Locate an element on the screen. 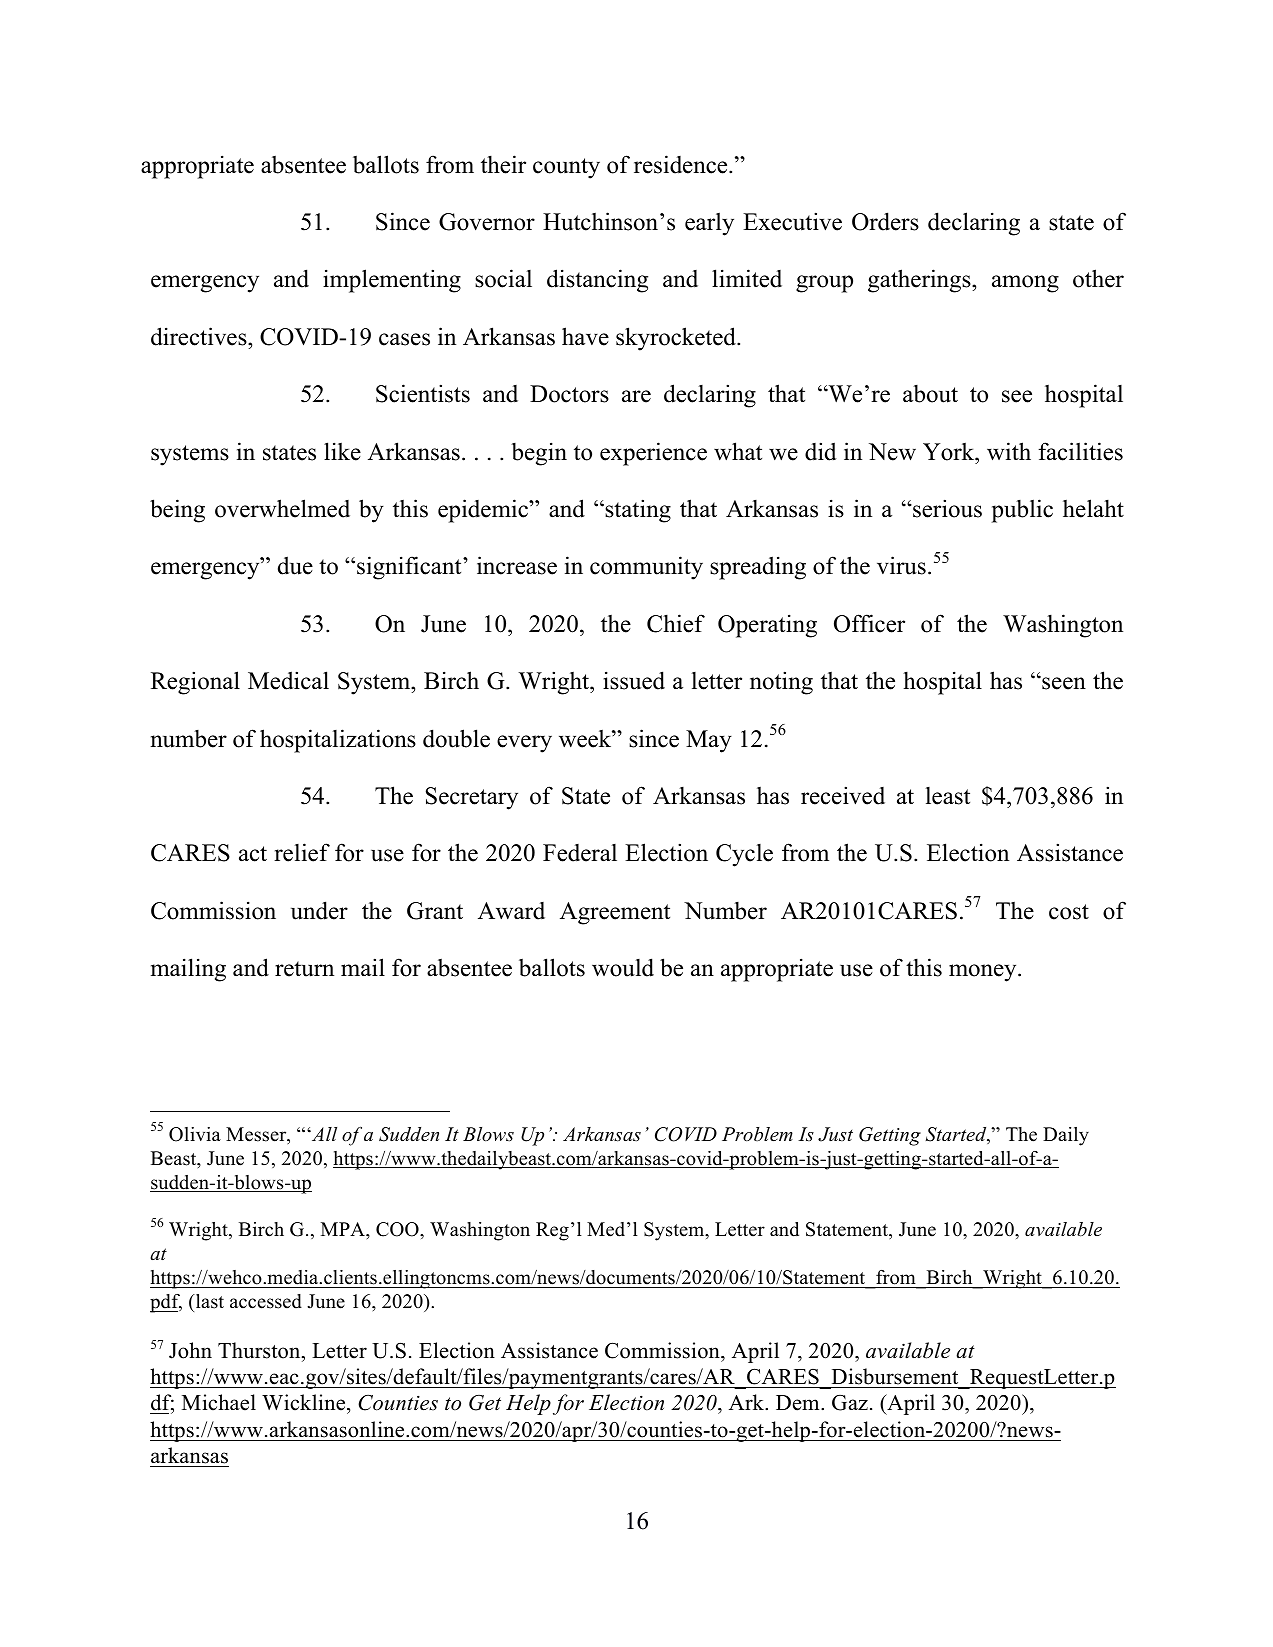  would is located at coordinates (623, 967).
